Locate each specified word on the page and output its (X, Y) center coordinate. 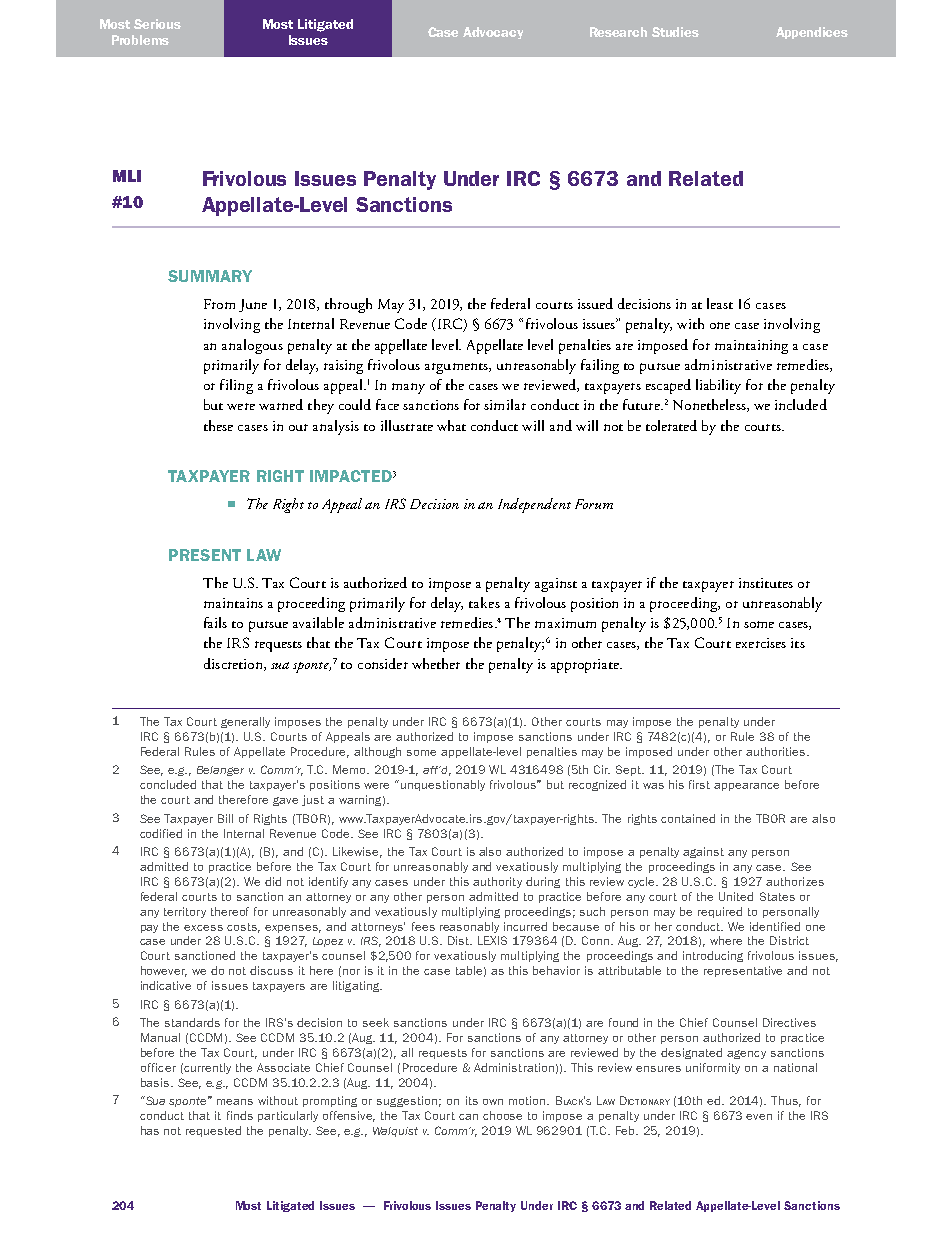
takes (484, 602)
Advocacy (493, 33)
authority (497, 882)
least (720, 303)
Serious (157, 24)
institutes (766, 583)
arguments (457, 368)
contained (688, 818)
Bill (225, 818)
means (235, 1102)
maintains (233, 603)
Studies (675, 32)
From (219, 304)
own (493, 1102)
